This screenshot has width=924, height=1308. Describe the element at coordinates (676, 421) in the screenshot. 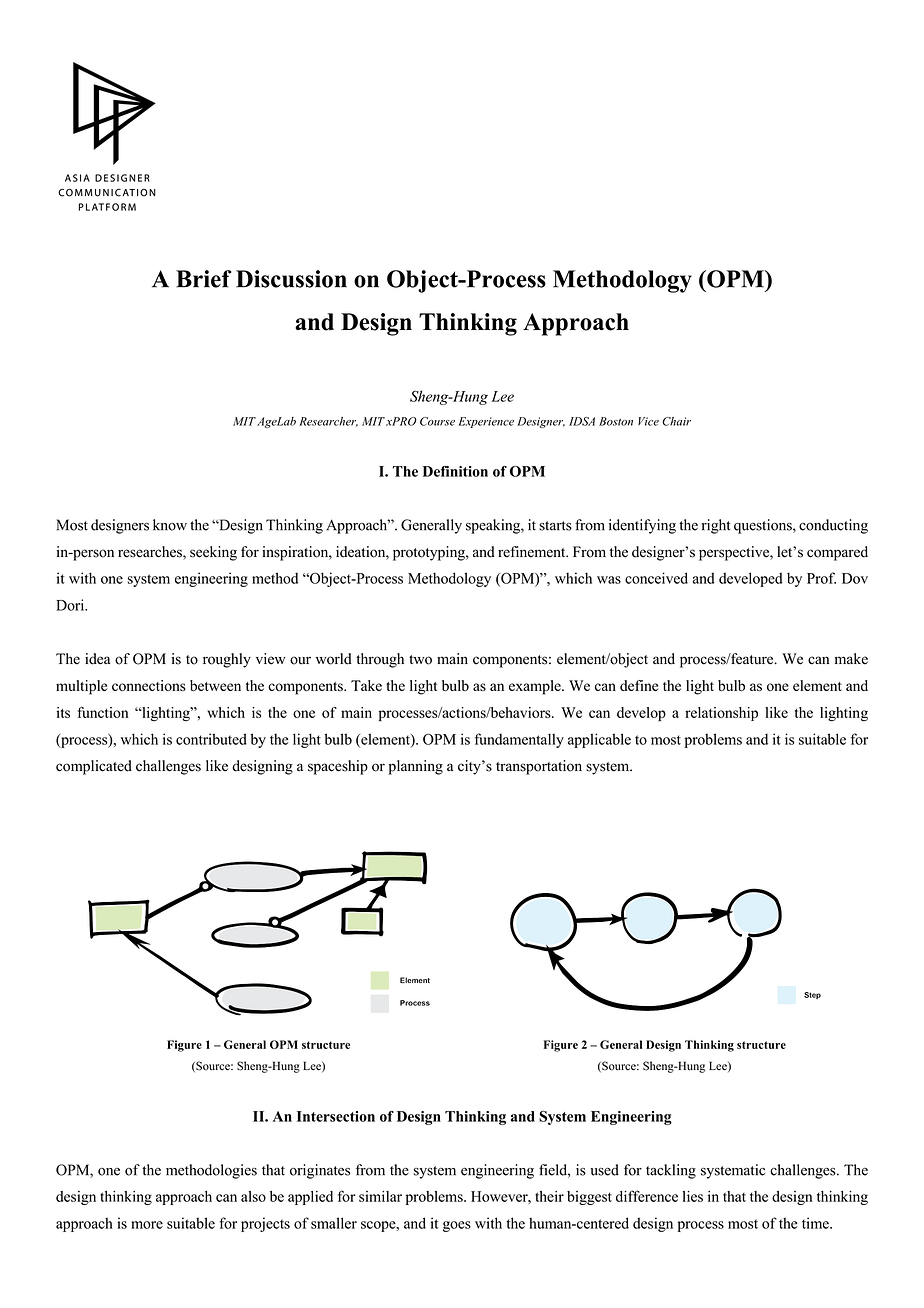

I see `Chair` at that location.
